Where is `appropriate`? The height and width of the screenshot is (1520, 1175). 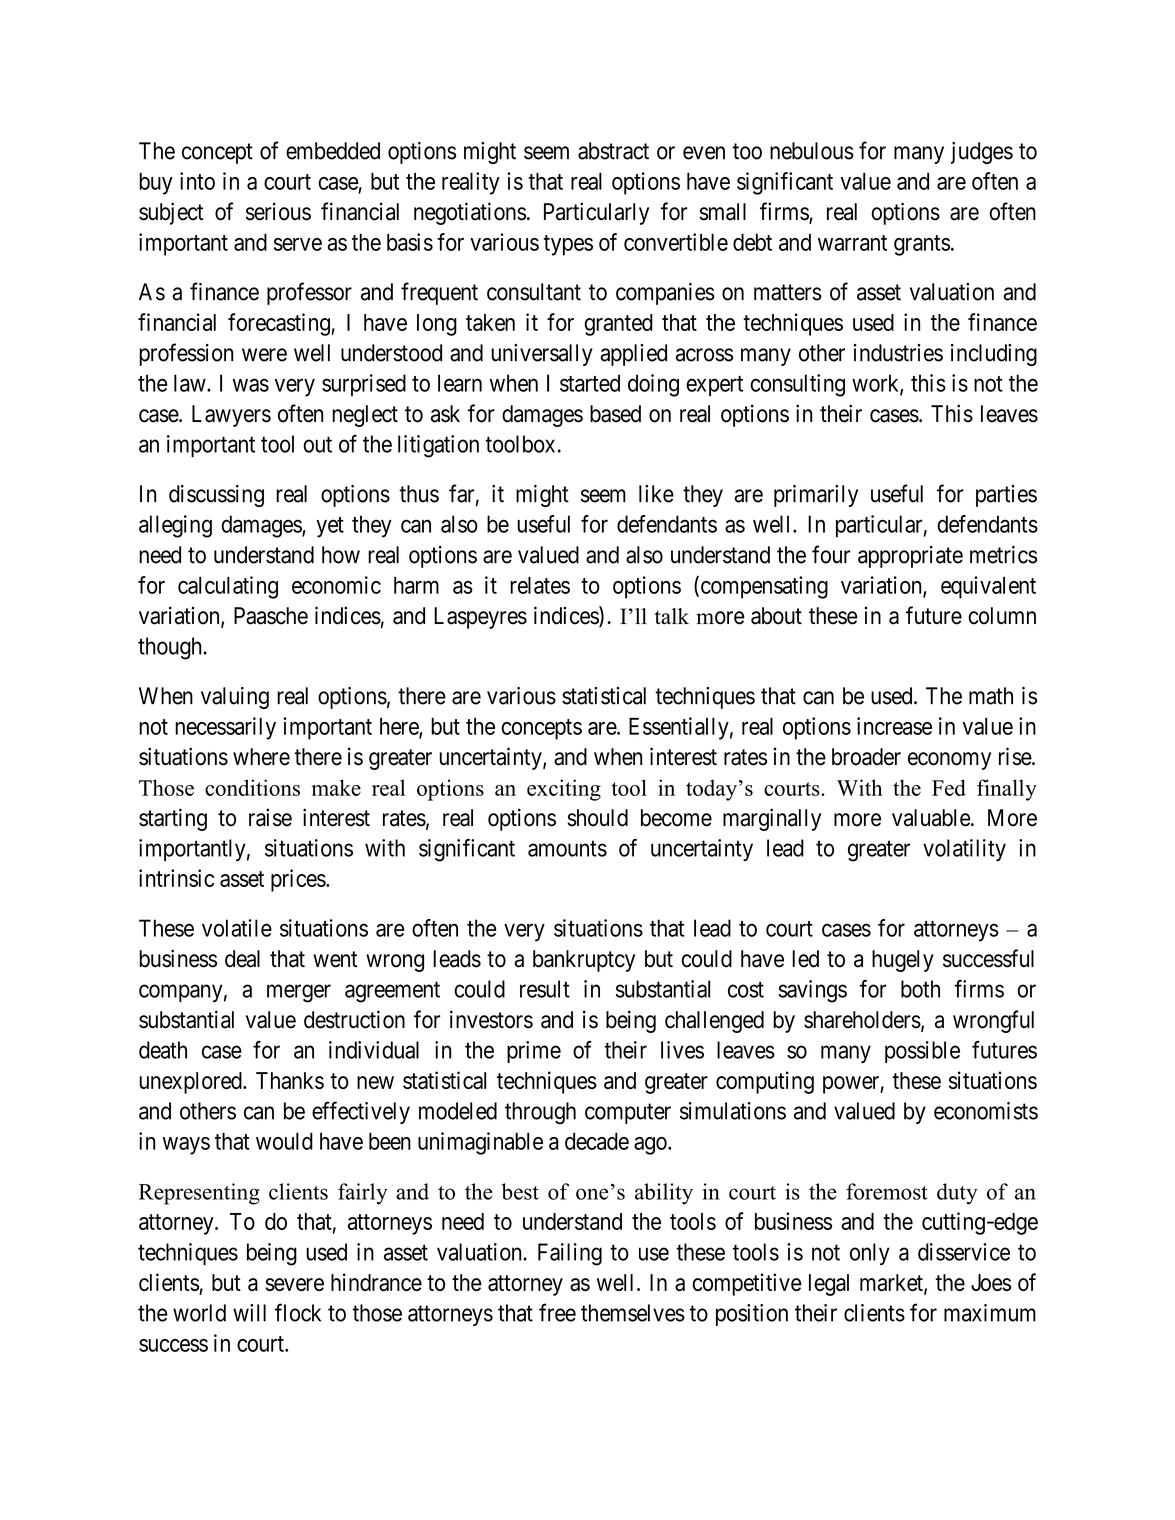 appropriate is located at coordinates (910, 557).
